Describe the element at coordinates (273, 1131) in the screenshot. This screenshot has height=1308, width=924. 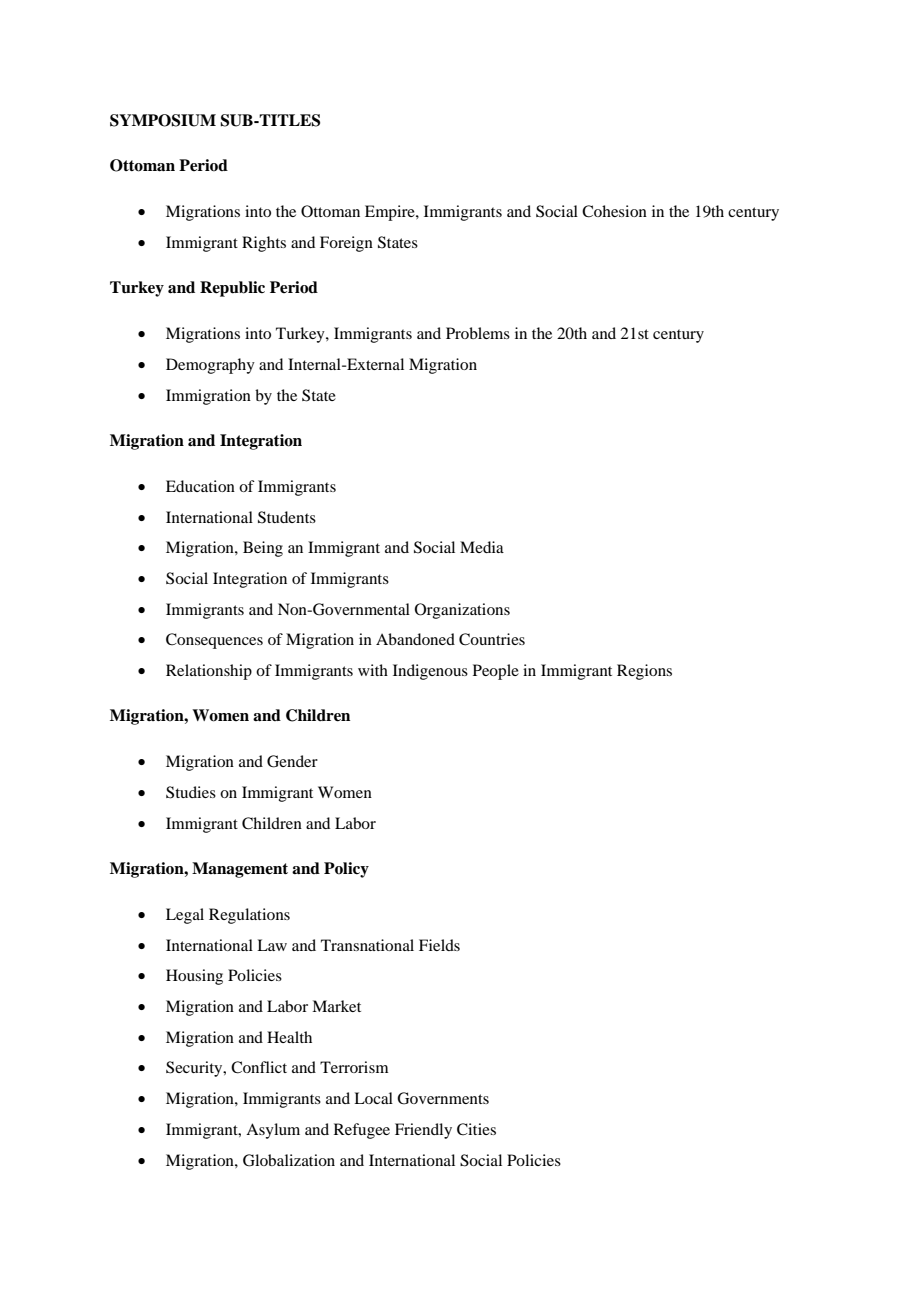
I see `Asylum` at that location.
